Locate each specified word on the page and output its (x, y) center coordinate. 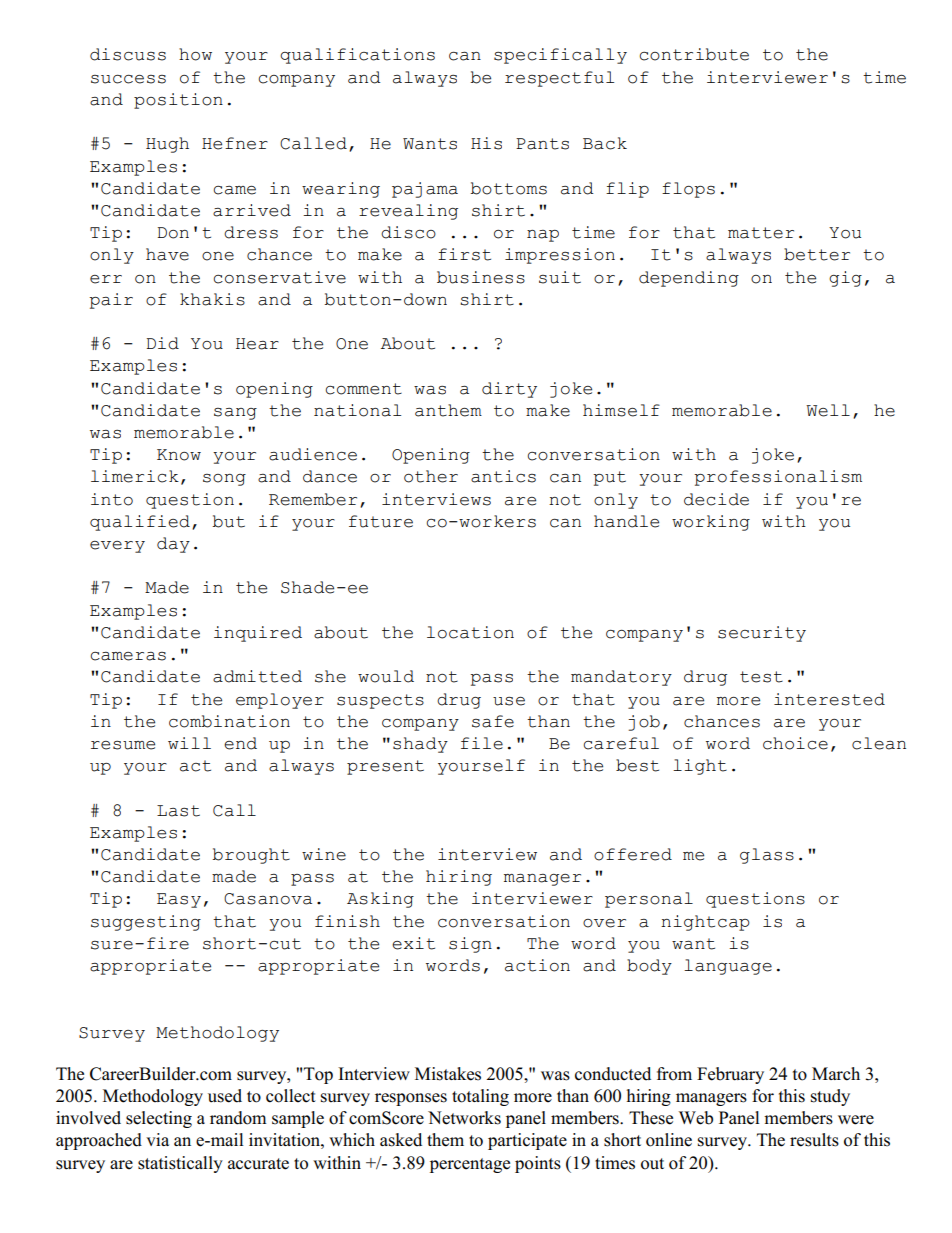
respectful (559, 79)
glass (767, 856)
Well (828, 410)
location (470, 632)
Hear (257, 344)
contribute (694, 54)
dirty (509, 390)
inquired (258, 634)
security (762, 634)
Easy (179, 900)
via (157, 1139)
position (178, 101)
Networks (464, 1118)
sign (470, 945)
